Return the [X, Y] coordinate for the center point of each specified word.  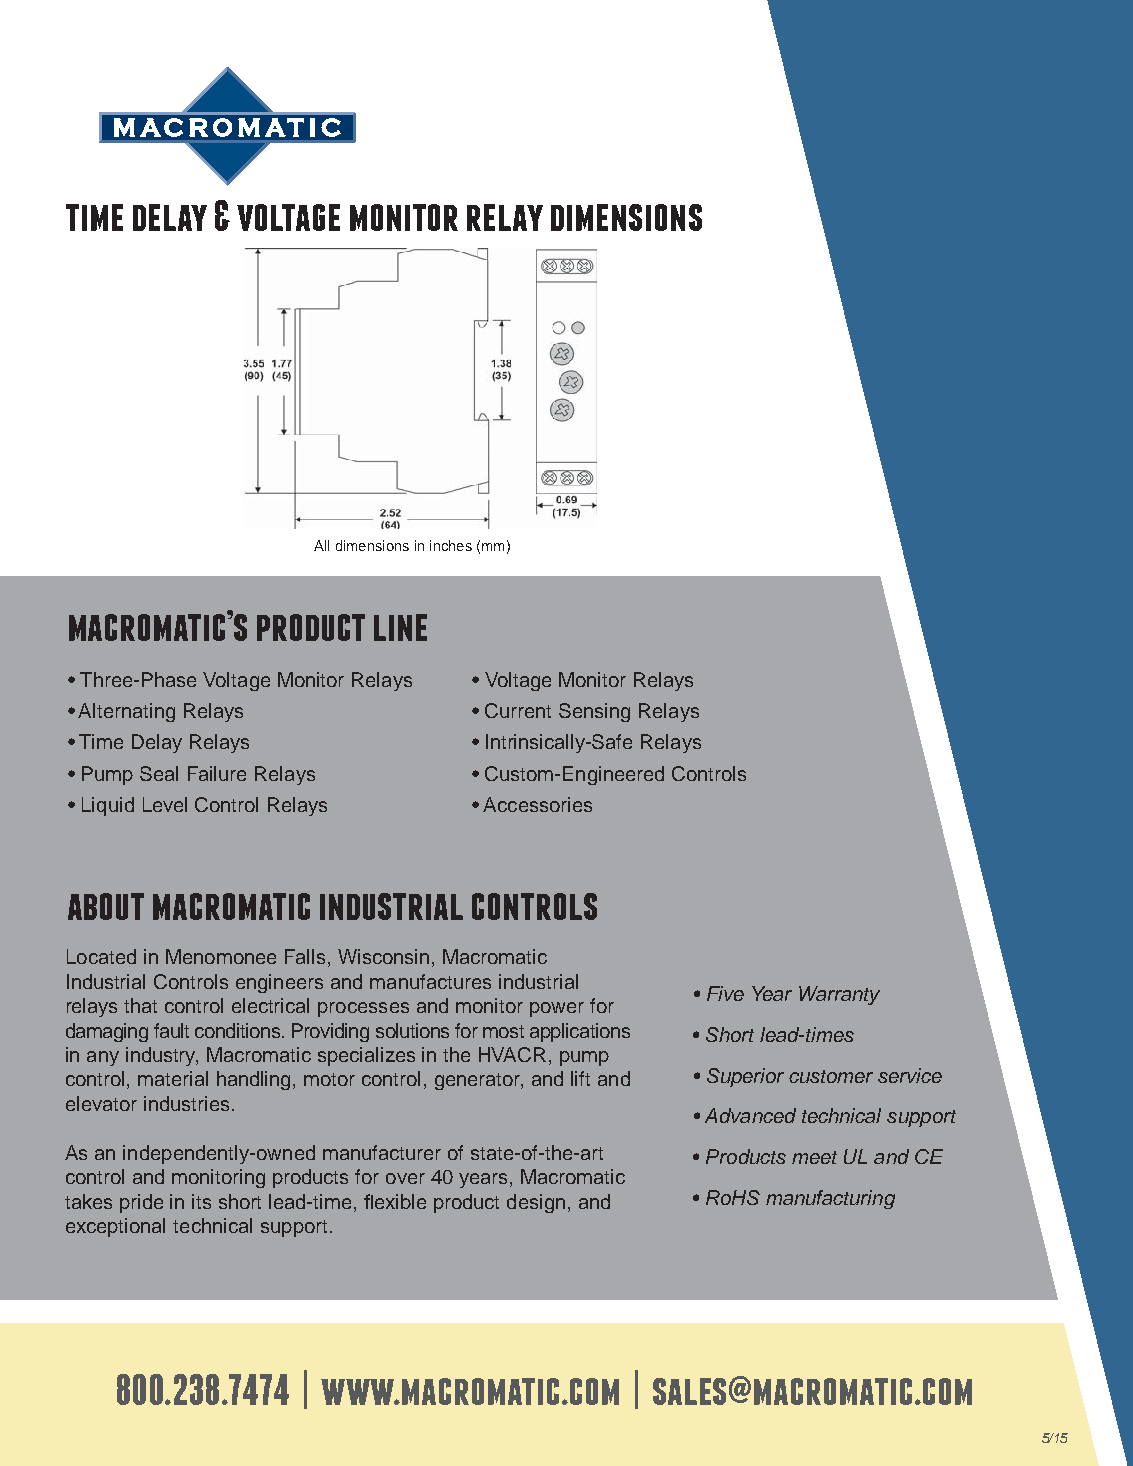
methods [140, 679]
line [400, 627]
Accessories [537, 804]
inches [451, 545]
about [106, 906]
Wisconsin [383, 956]
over [405, 1178]
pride [141, 1203]
